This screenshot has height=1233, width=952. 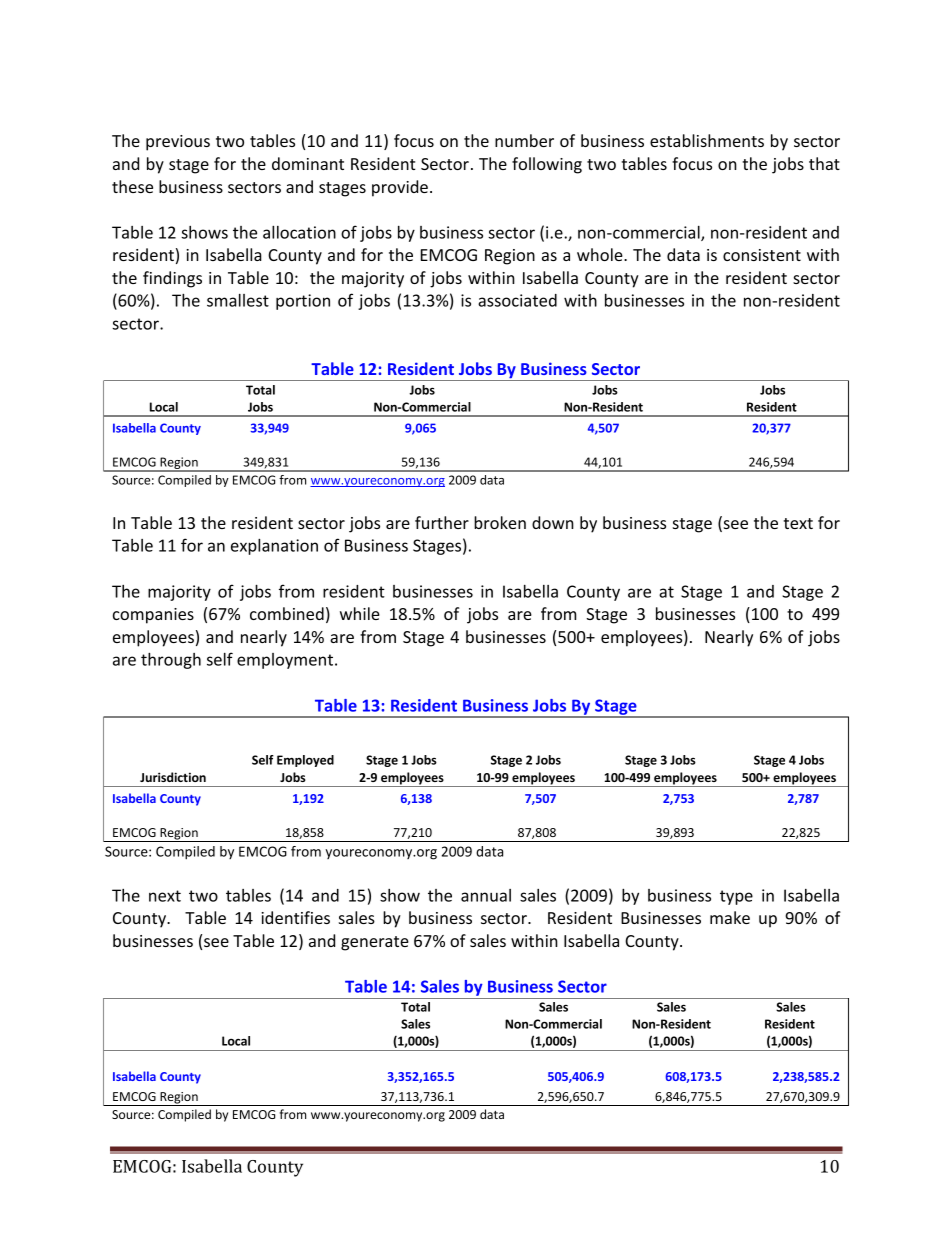 What do you see at coordinates (798, 523) in the screenshot?
I see `text` at bounding box center [798, 523].
